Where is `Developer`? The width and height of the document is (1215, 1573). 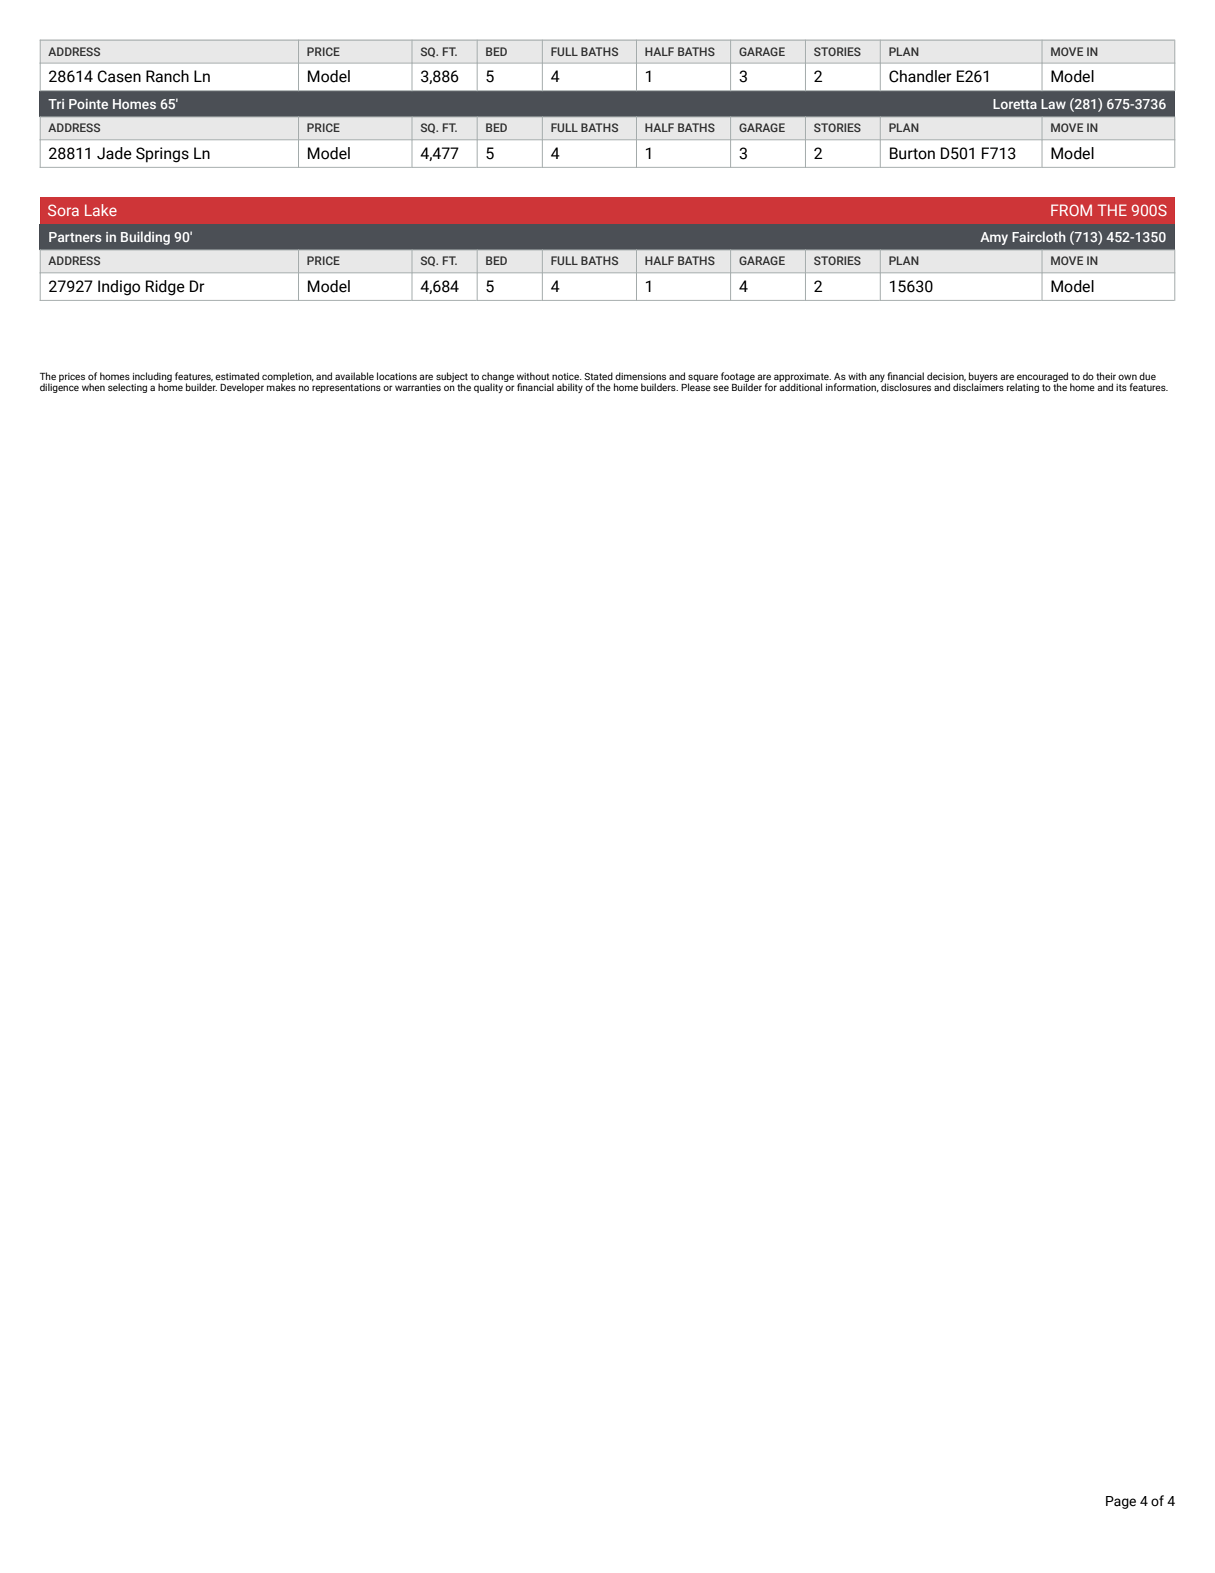 Developer is located at coordinates (242, 388).
